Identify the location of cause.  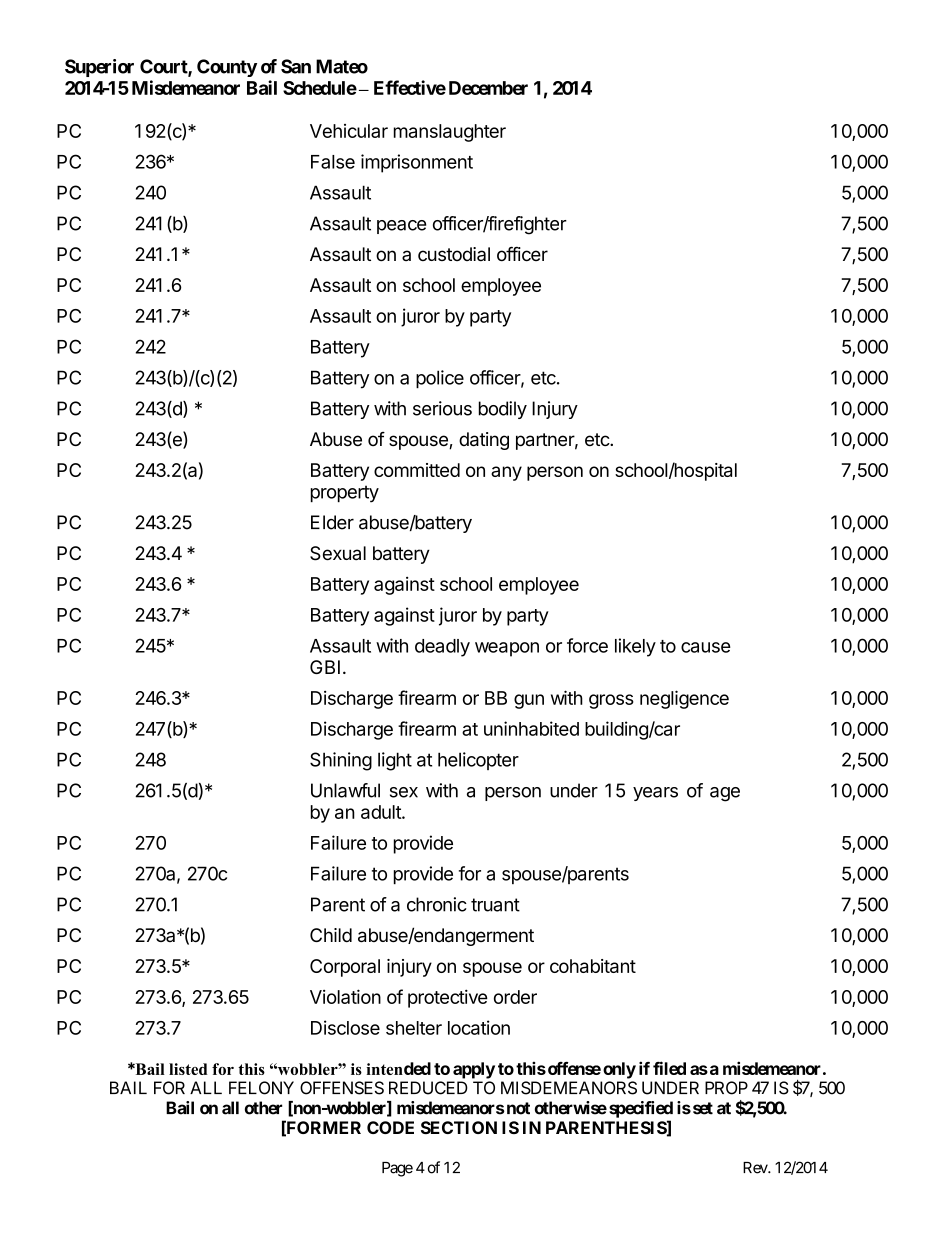
(706, 647).
